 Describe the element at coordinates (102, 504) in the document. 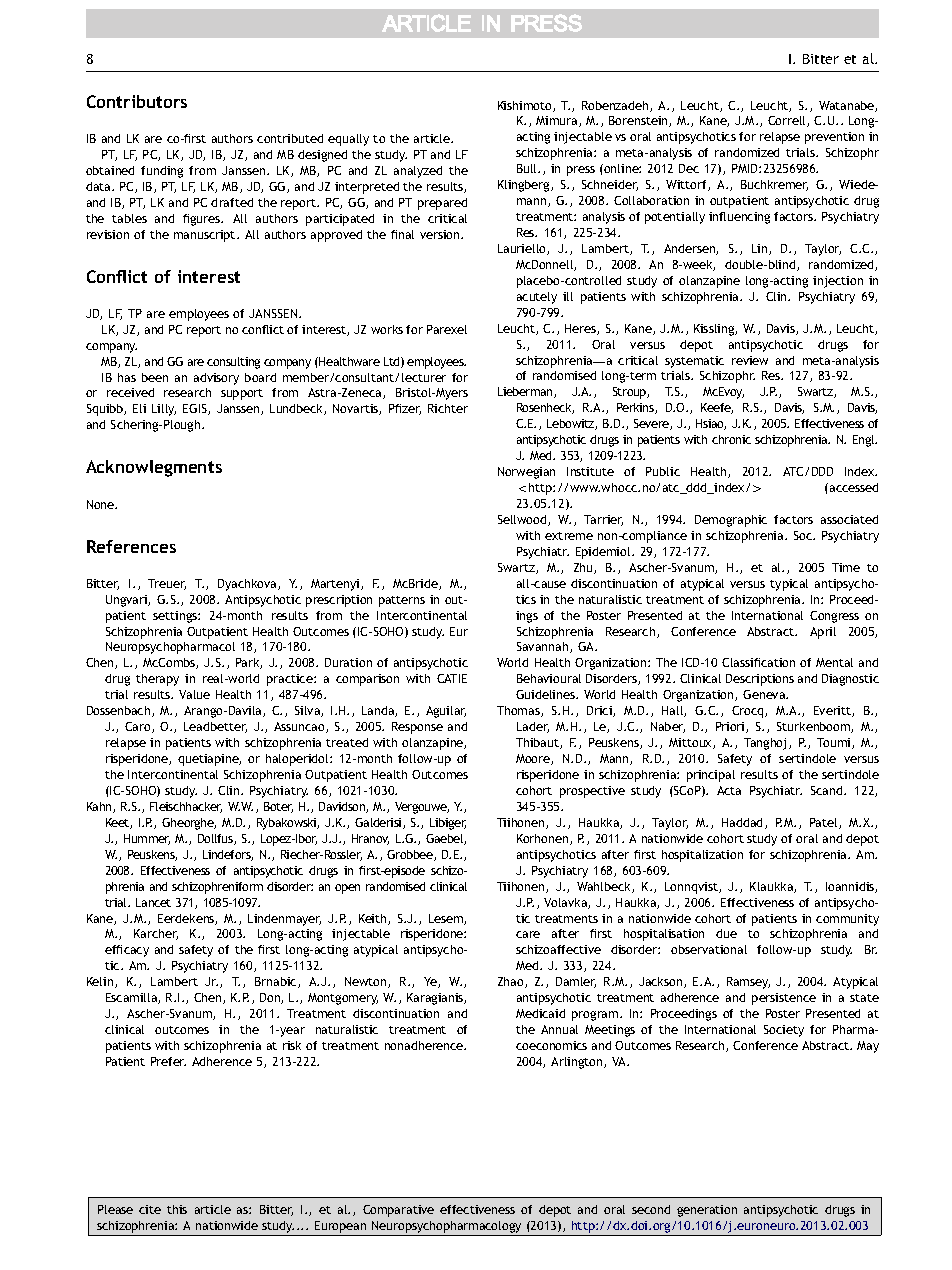

I see `None` at that location.
